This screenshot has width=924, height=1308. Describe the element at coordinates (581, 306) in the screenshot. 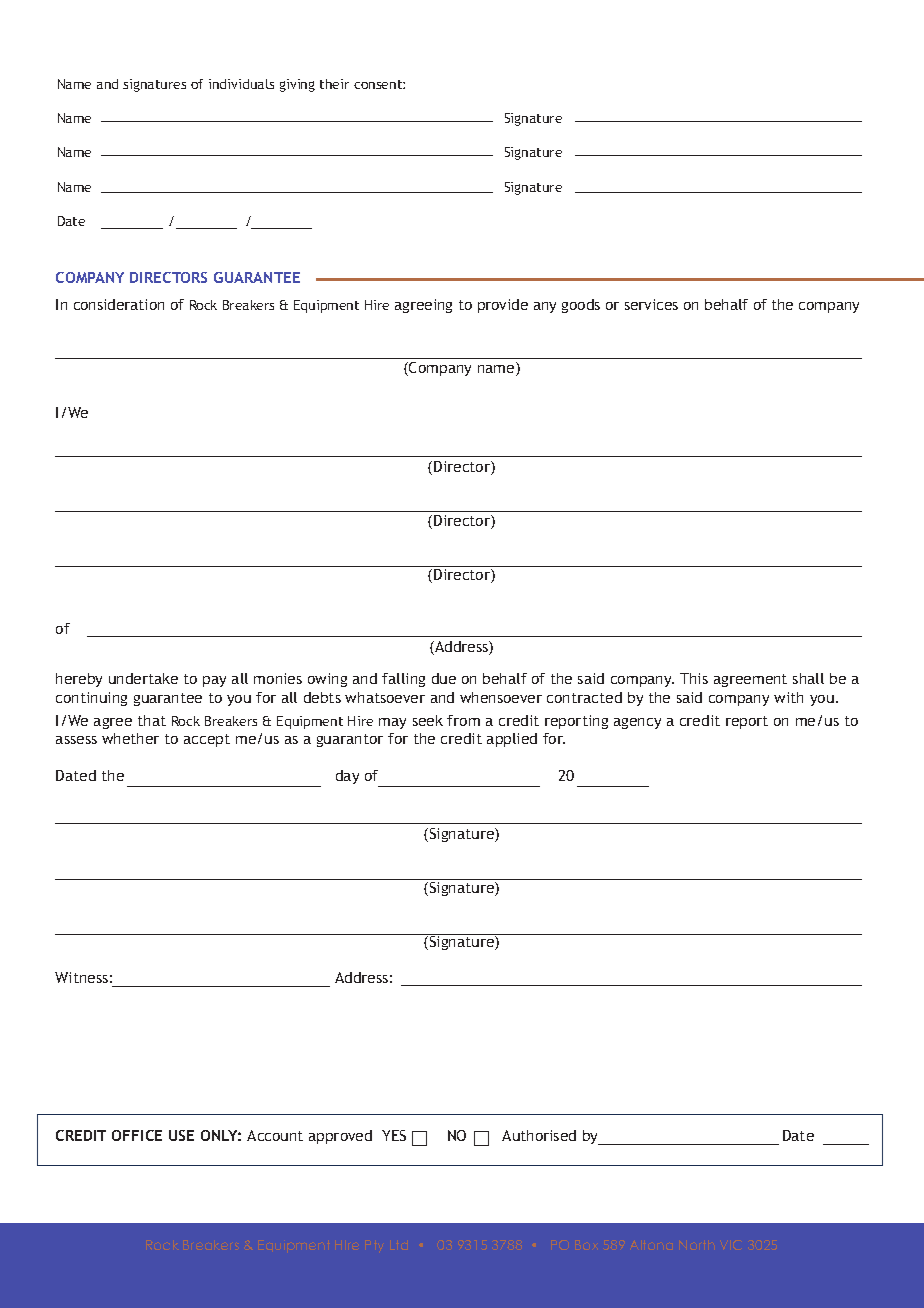

I see `goods` at that location.
